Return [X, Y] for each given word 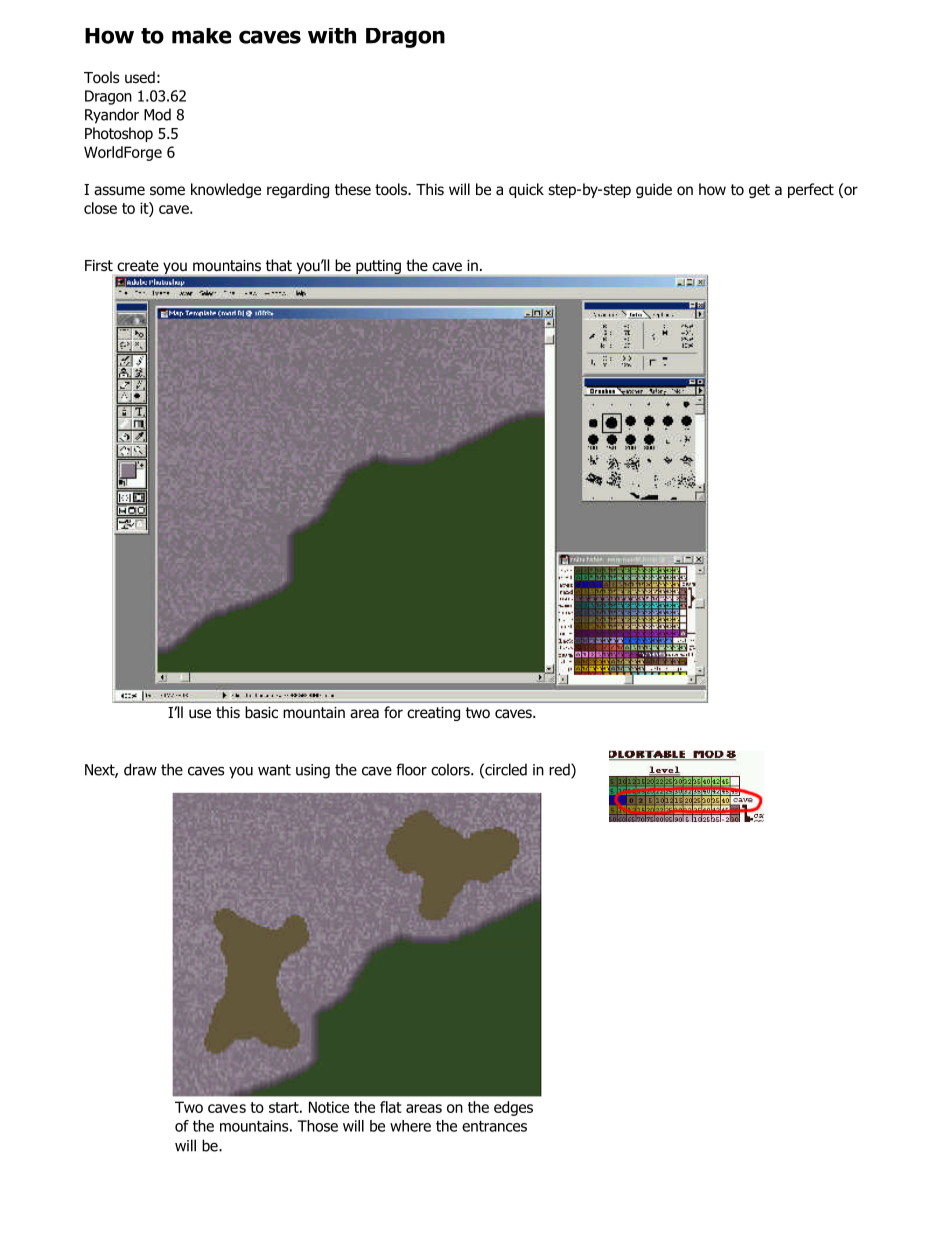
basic [261, 712]
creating [433, 714]
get [759, 191]
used [140, 77]
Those [317, 1126]
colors [451, 769]
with [332, 36]
